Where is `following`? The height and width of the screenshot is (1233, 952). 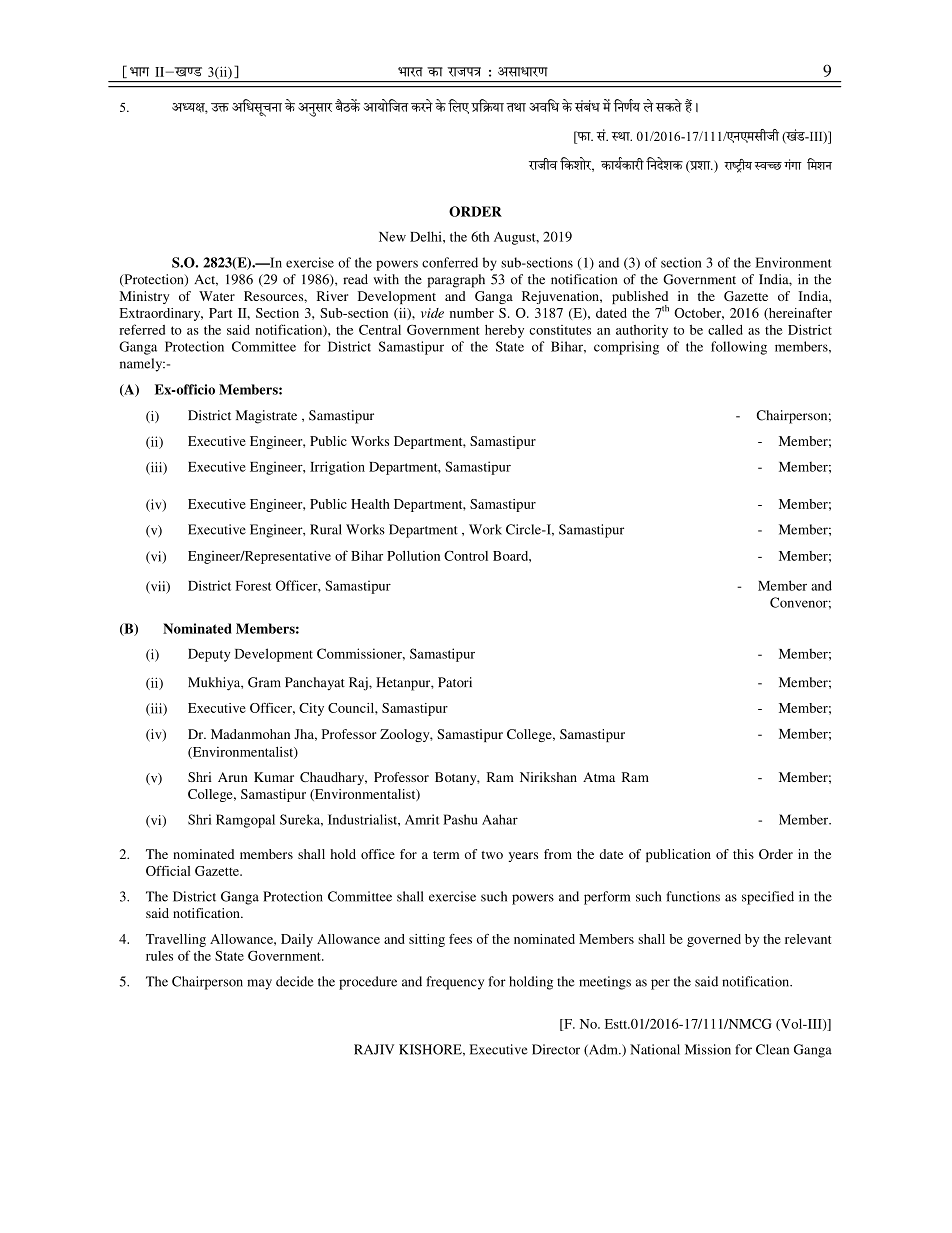 following is located at coordinates (739, 348).
